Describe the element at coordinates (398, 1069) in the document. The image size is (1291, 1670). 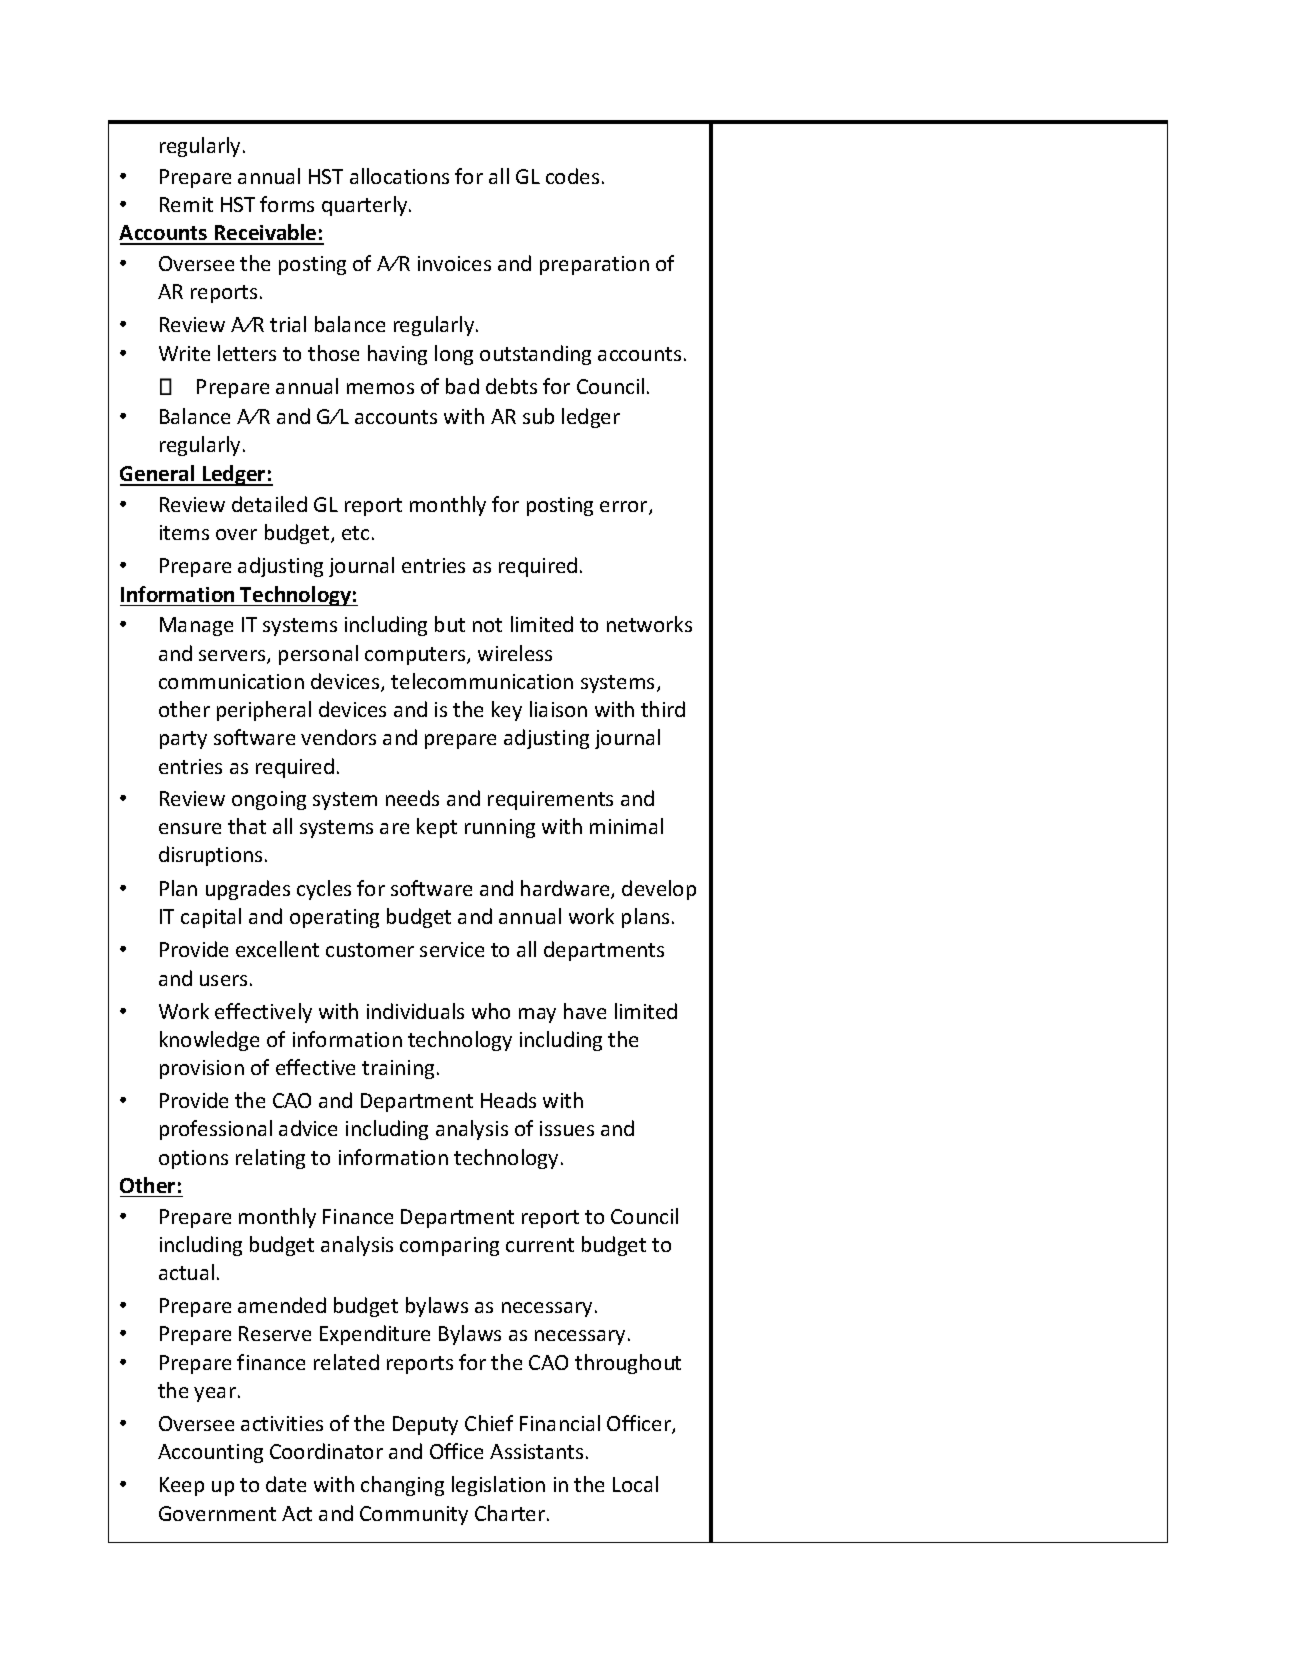
I see `training` at that location.
